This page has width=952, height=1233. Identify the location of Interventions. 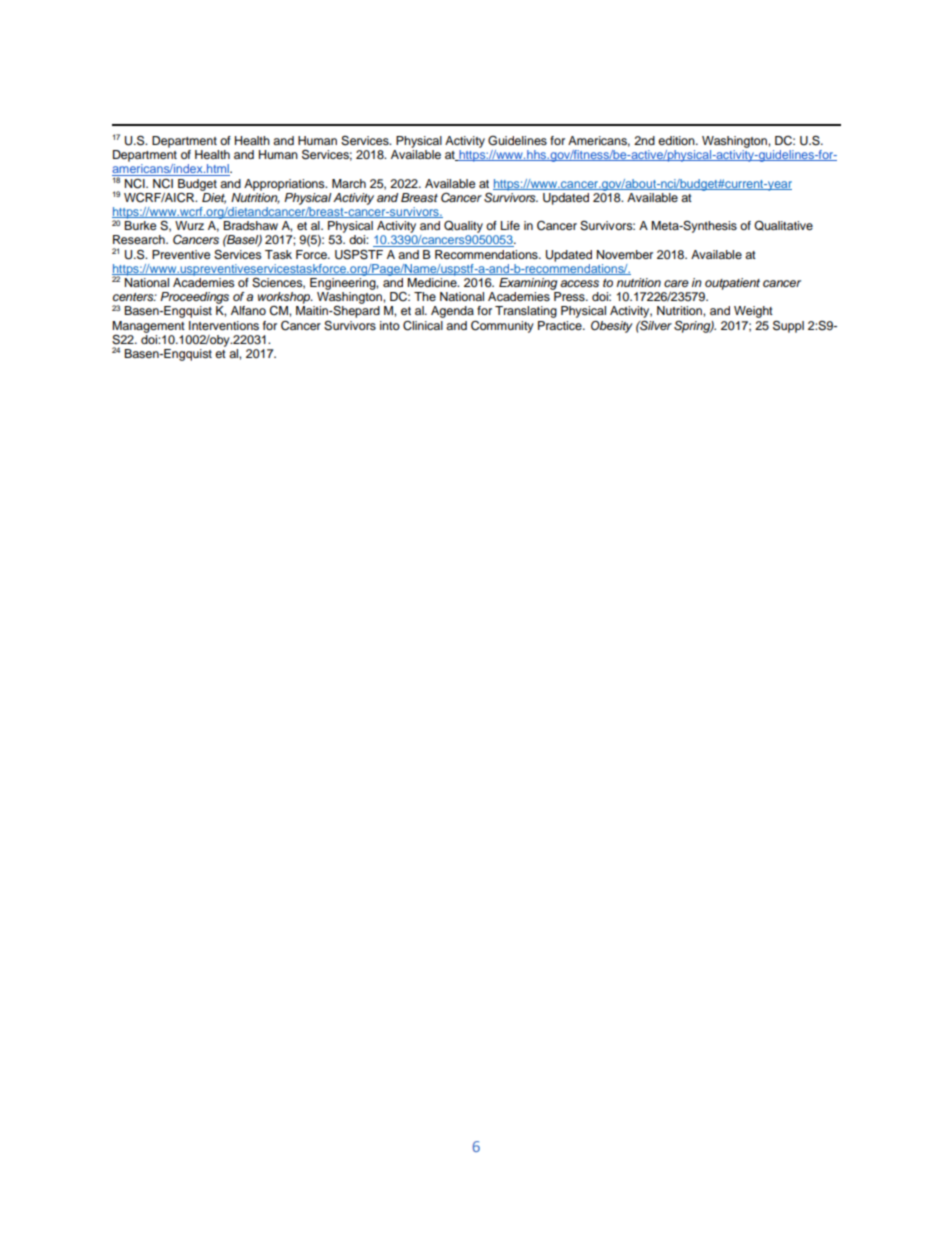
(224, 325).
